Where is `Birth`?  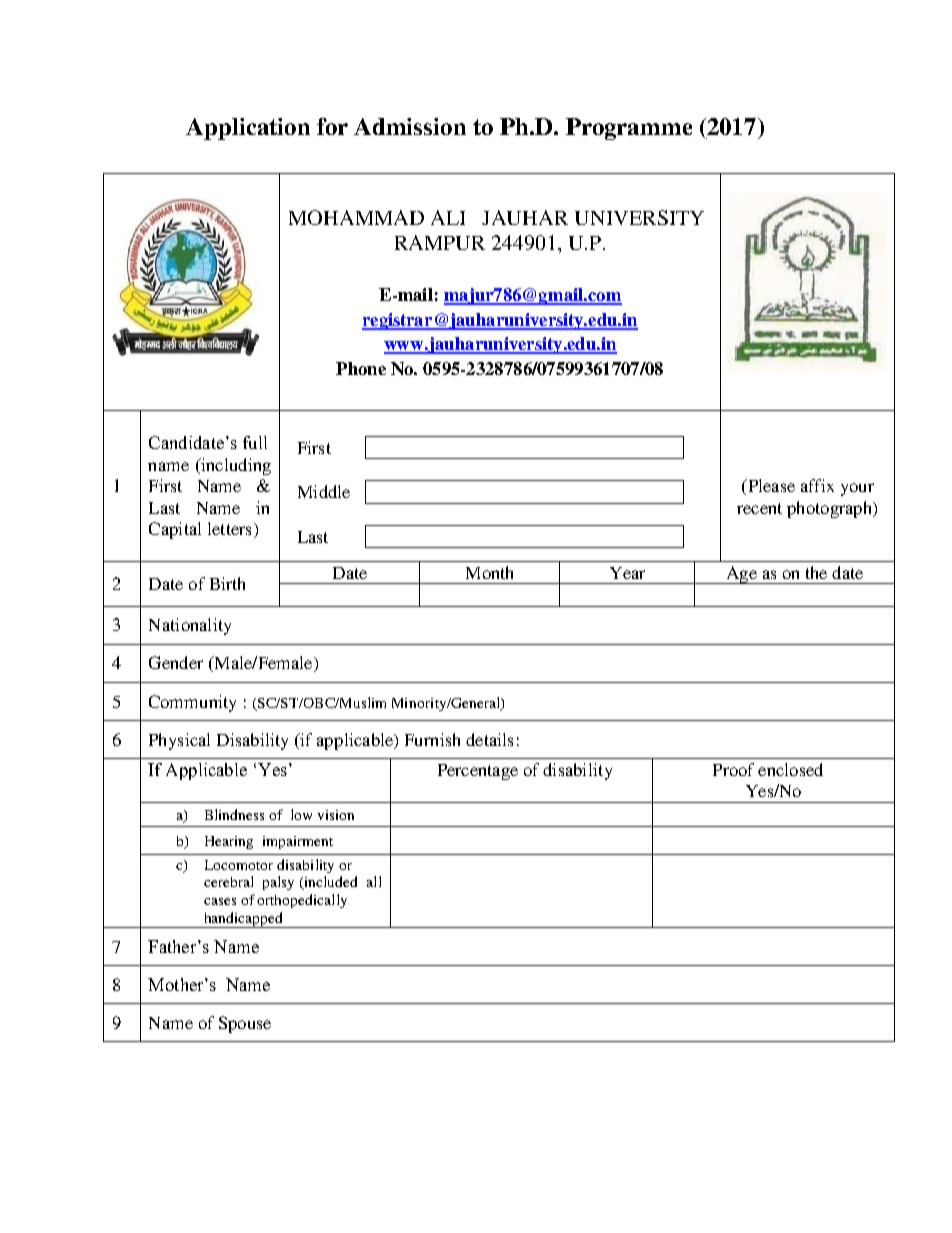 Birth is located at coordinates (227, 583).
